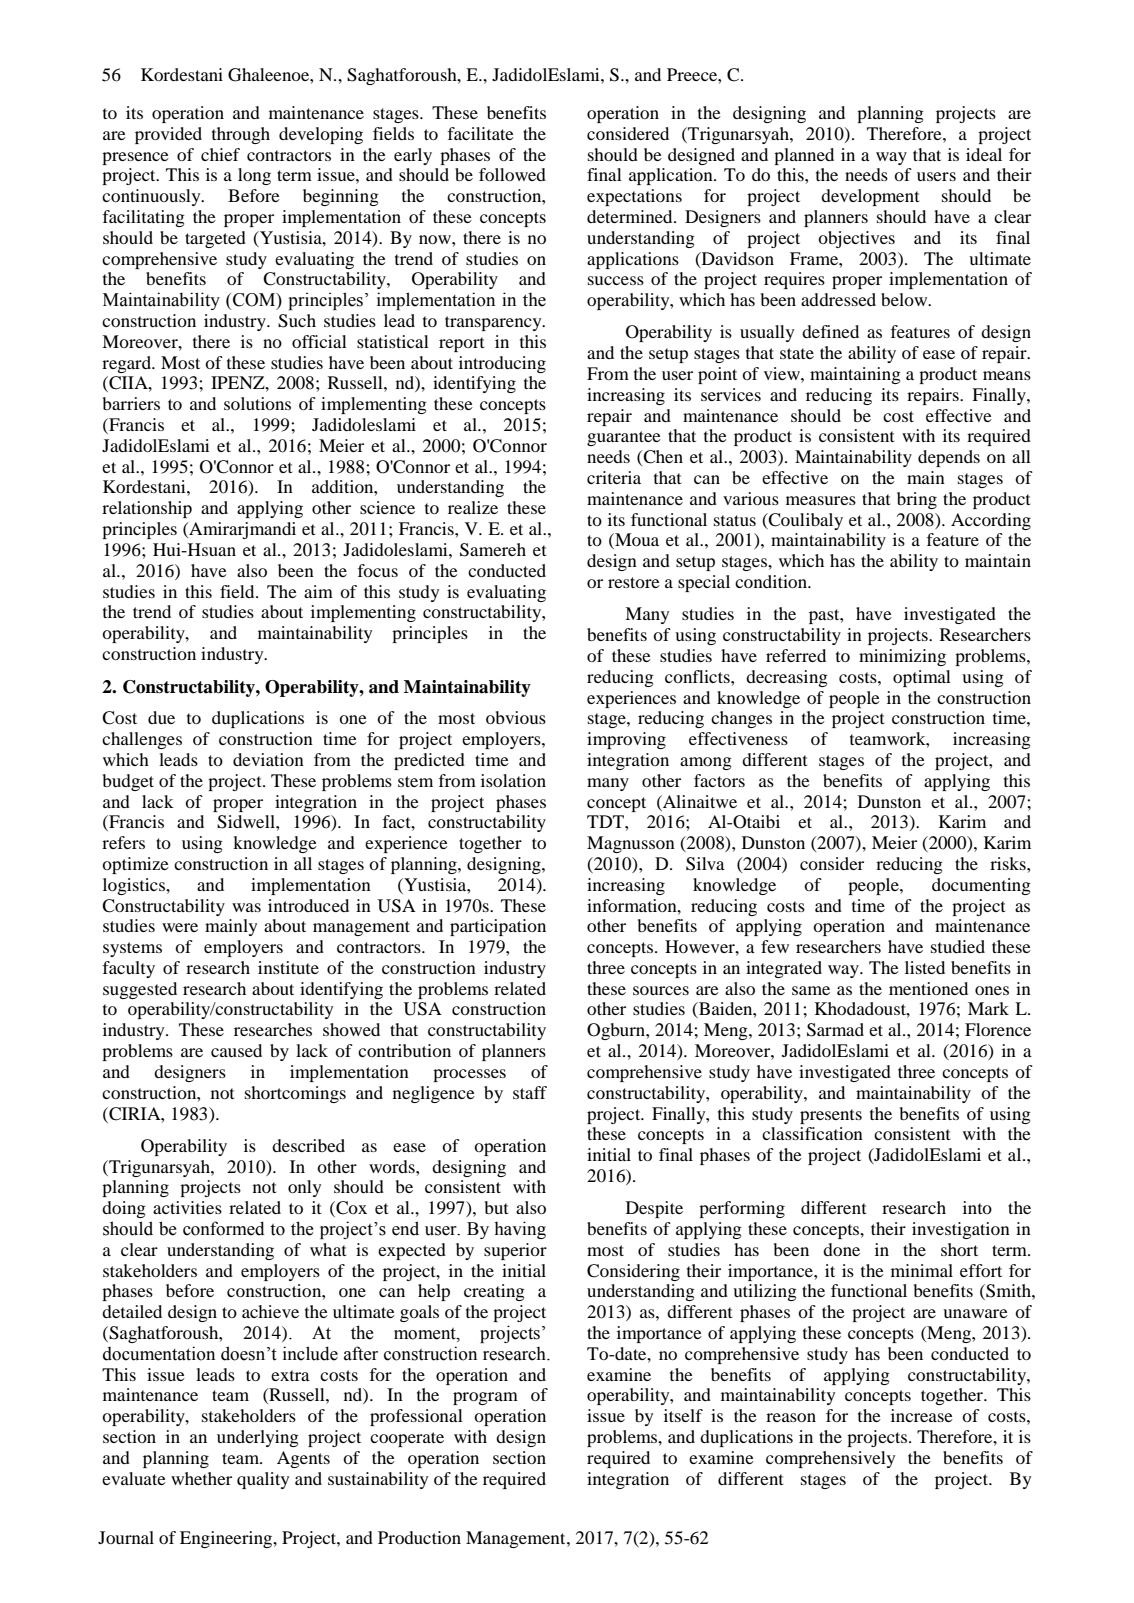  Describe the element at coordinates (870, 197) in the document. I see `development` at that location.
